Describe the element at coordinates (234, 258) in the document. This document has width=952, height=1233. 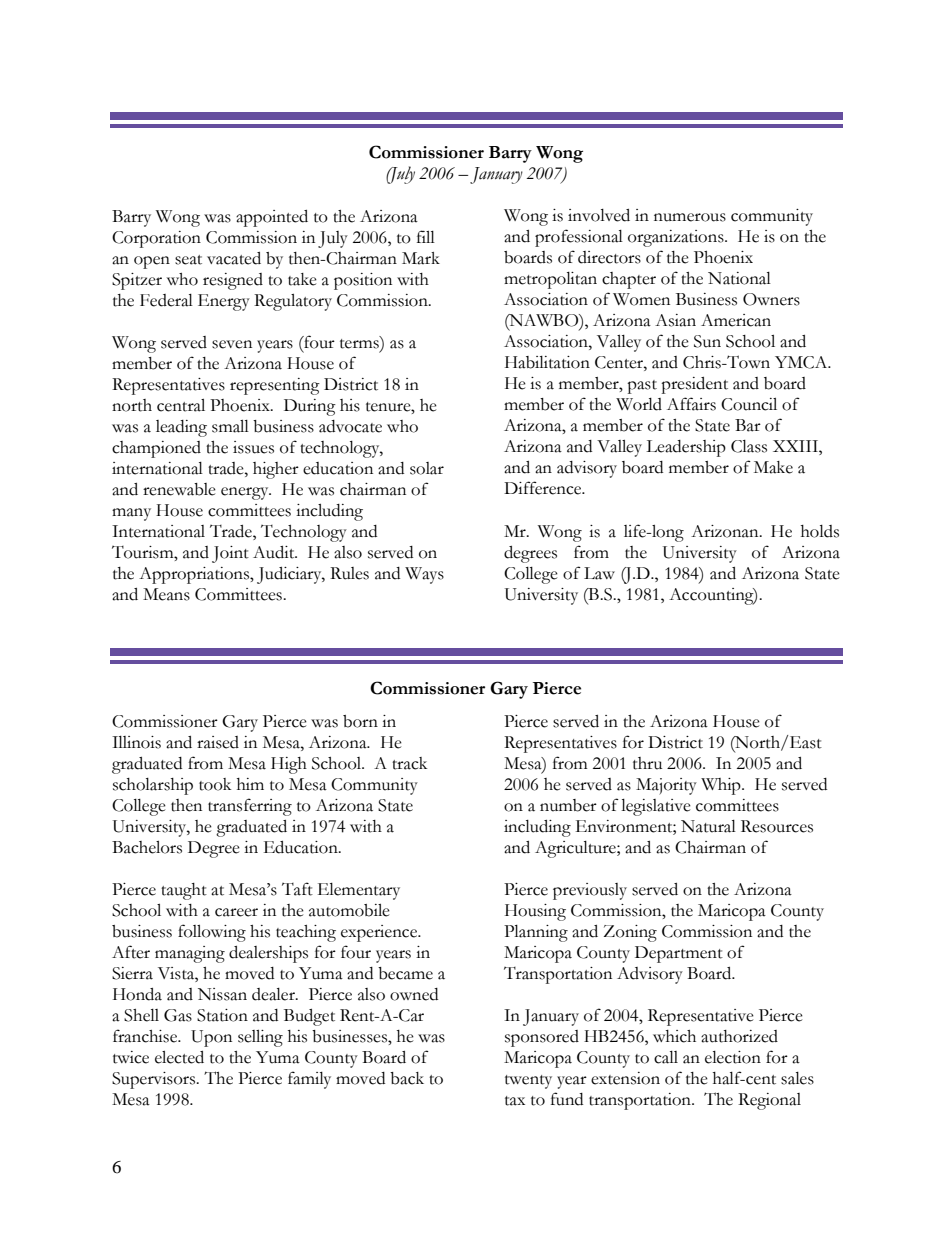
I see `vacated` at that location.
